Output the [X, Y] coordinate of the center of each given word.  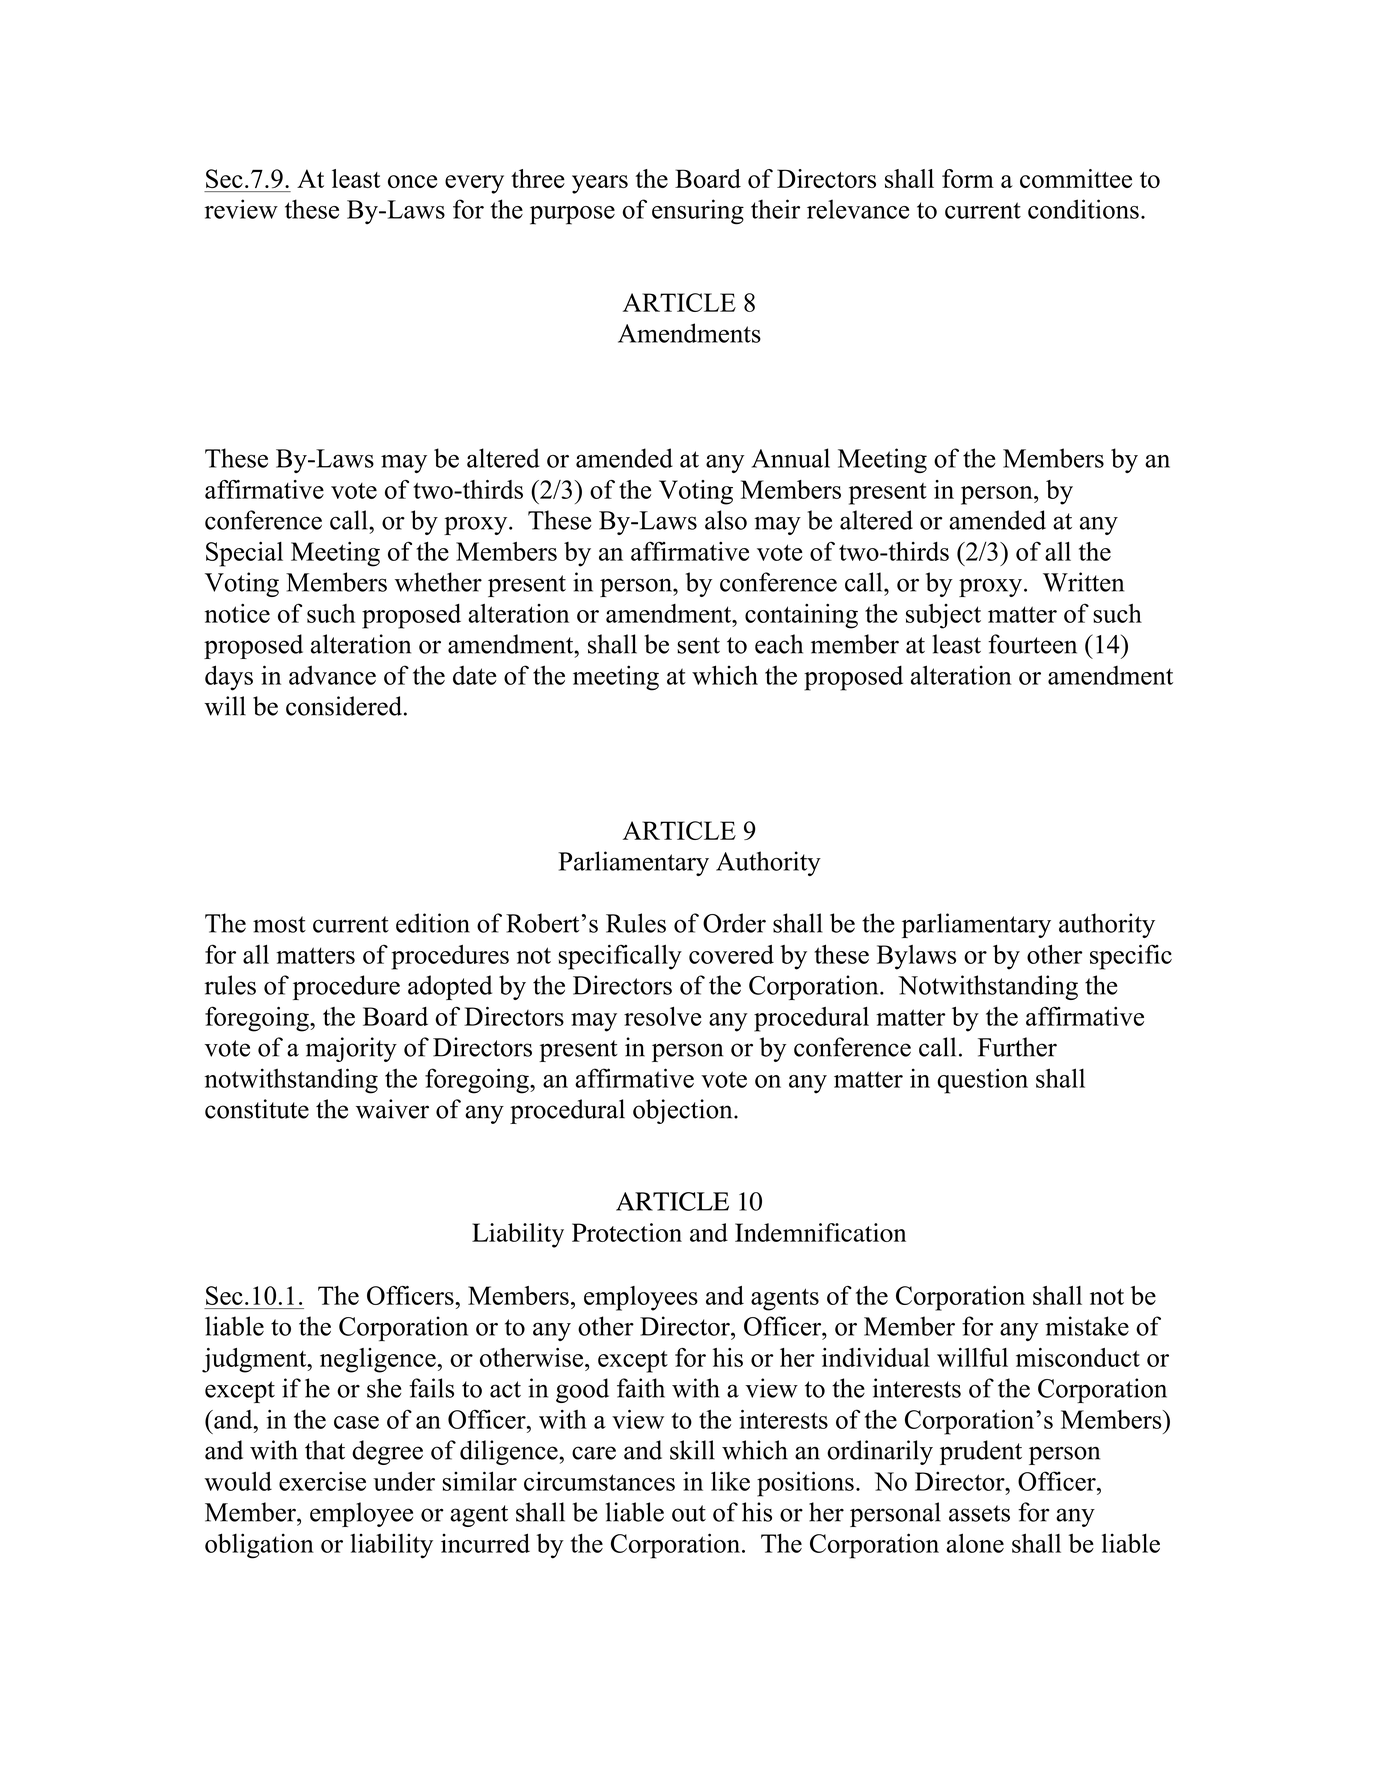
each [779, 644]
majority [351, 1049]
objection [684, 1111]
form [968, 178]
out [689, 1513]
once [412, 181]
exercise [322, 1481]
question [983, 1081]
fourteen [1032, 644]
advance [332, 675]
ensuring [698, 212]
